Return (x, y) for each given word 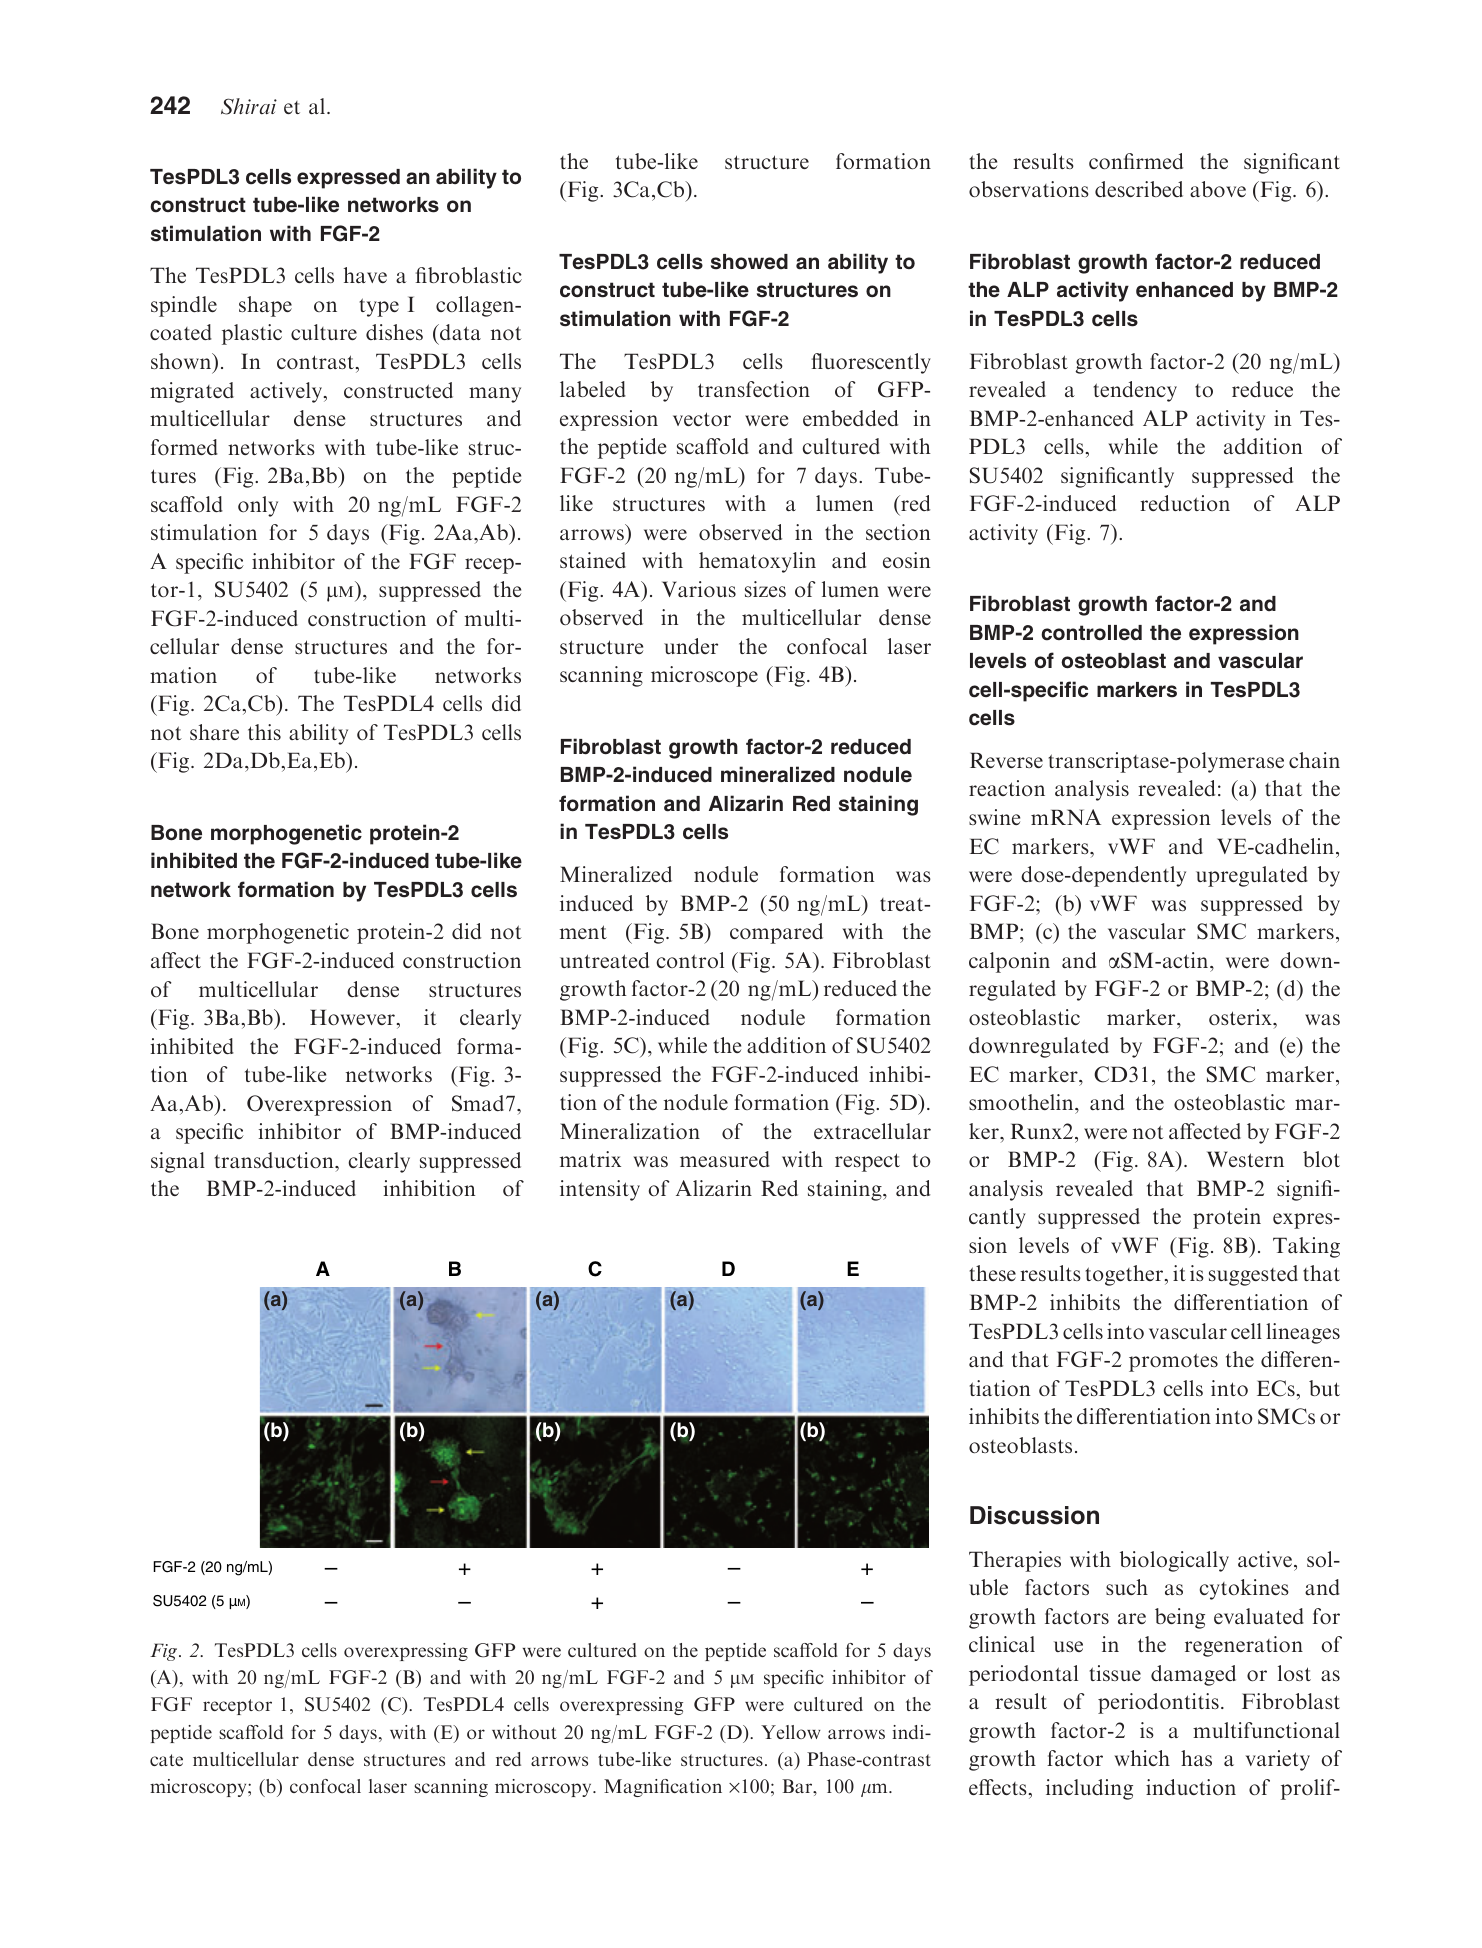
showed (749, 262)
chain (1314, 760)
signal (178, 1162)
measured (725, 1159)
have (365, 275)
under (691, 646)
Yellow (791, 1732)
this (264, 732)
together (1125, 1275)
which (1142, 1758)
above (1218, 189)
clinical (1002, 1644)
